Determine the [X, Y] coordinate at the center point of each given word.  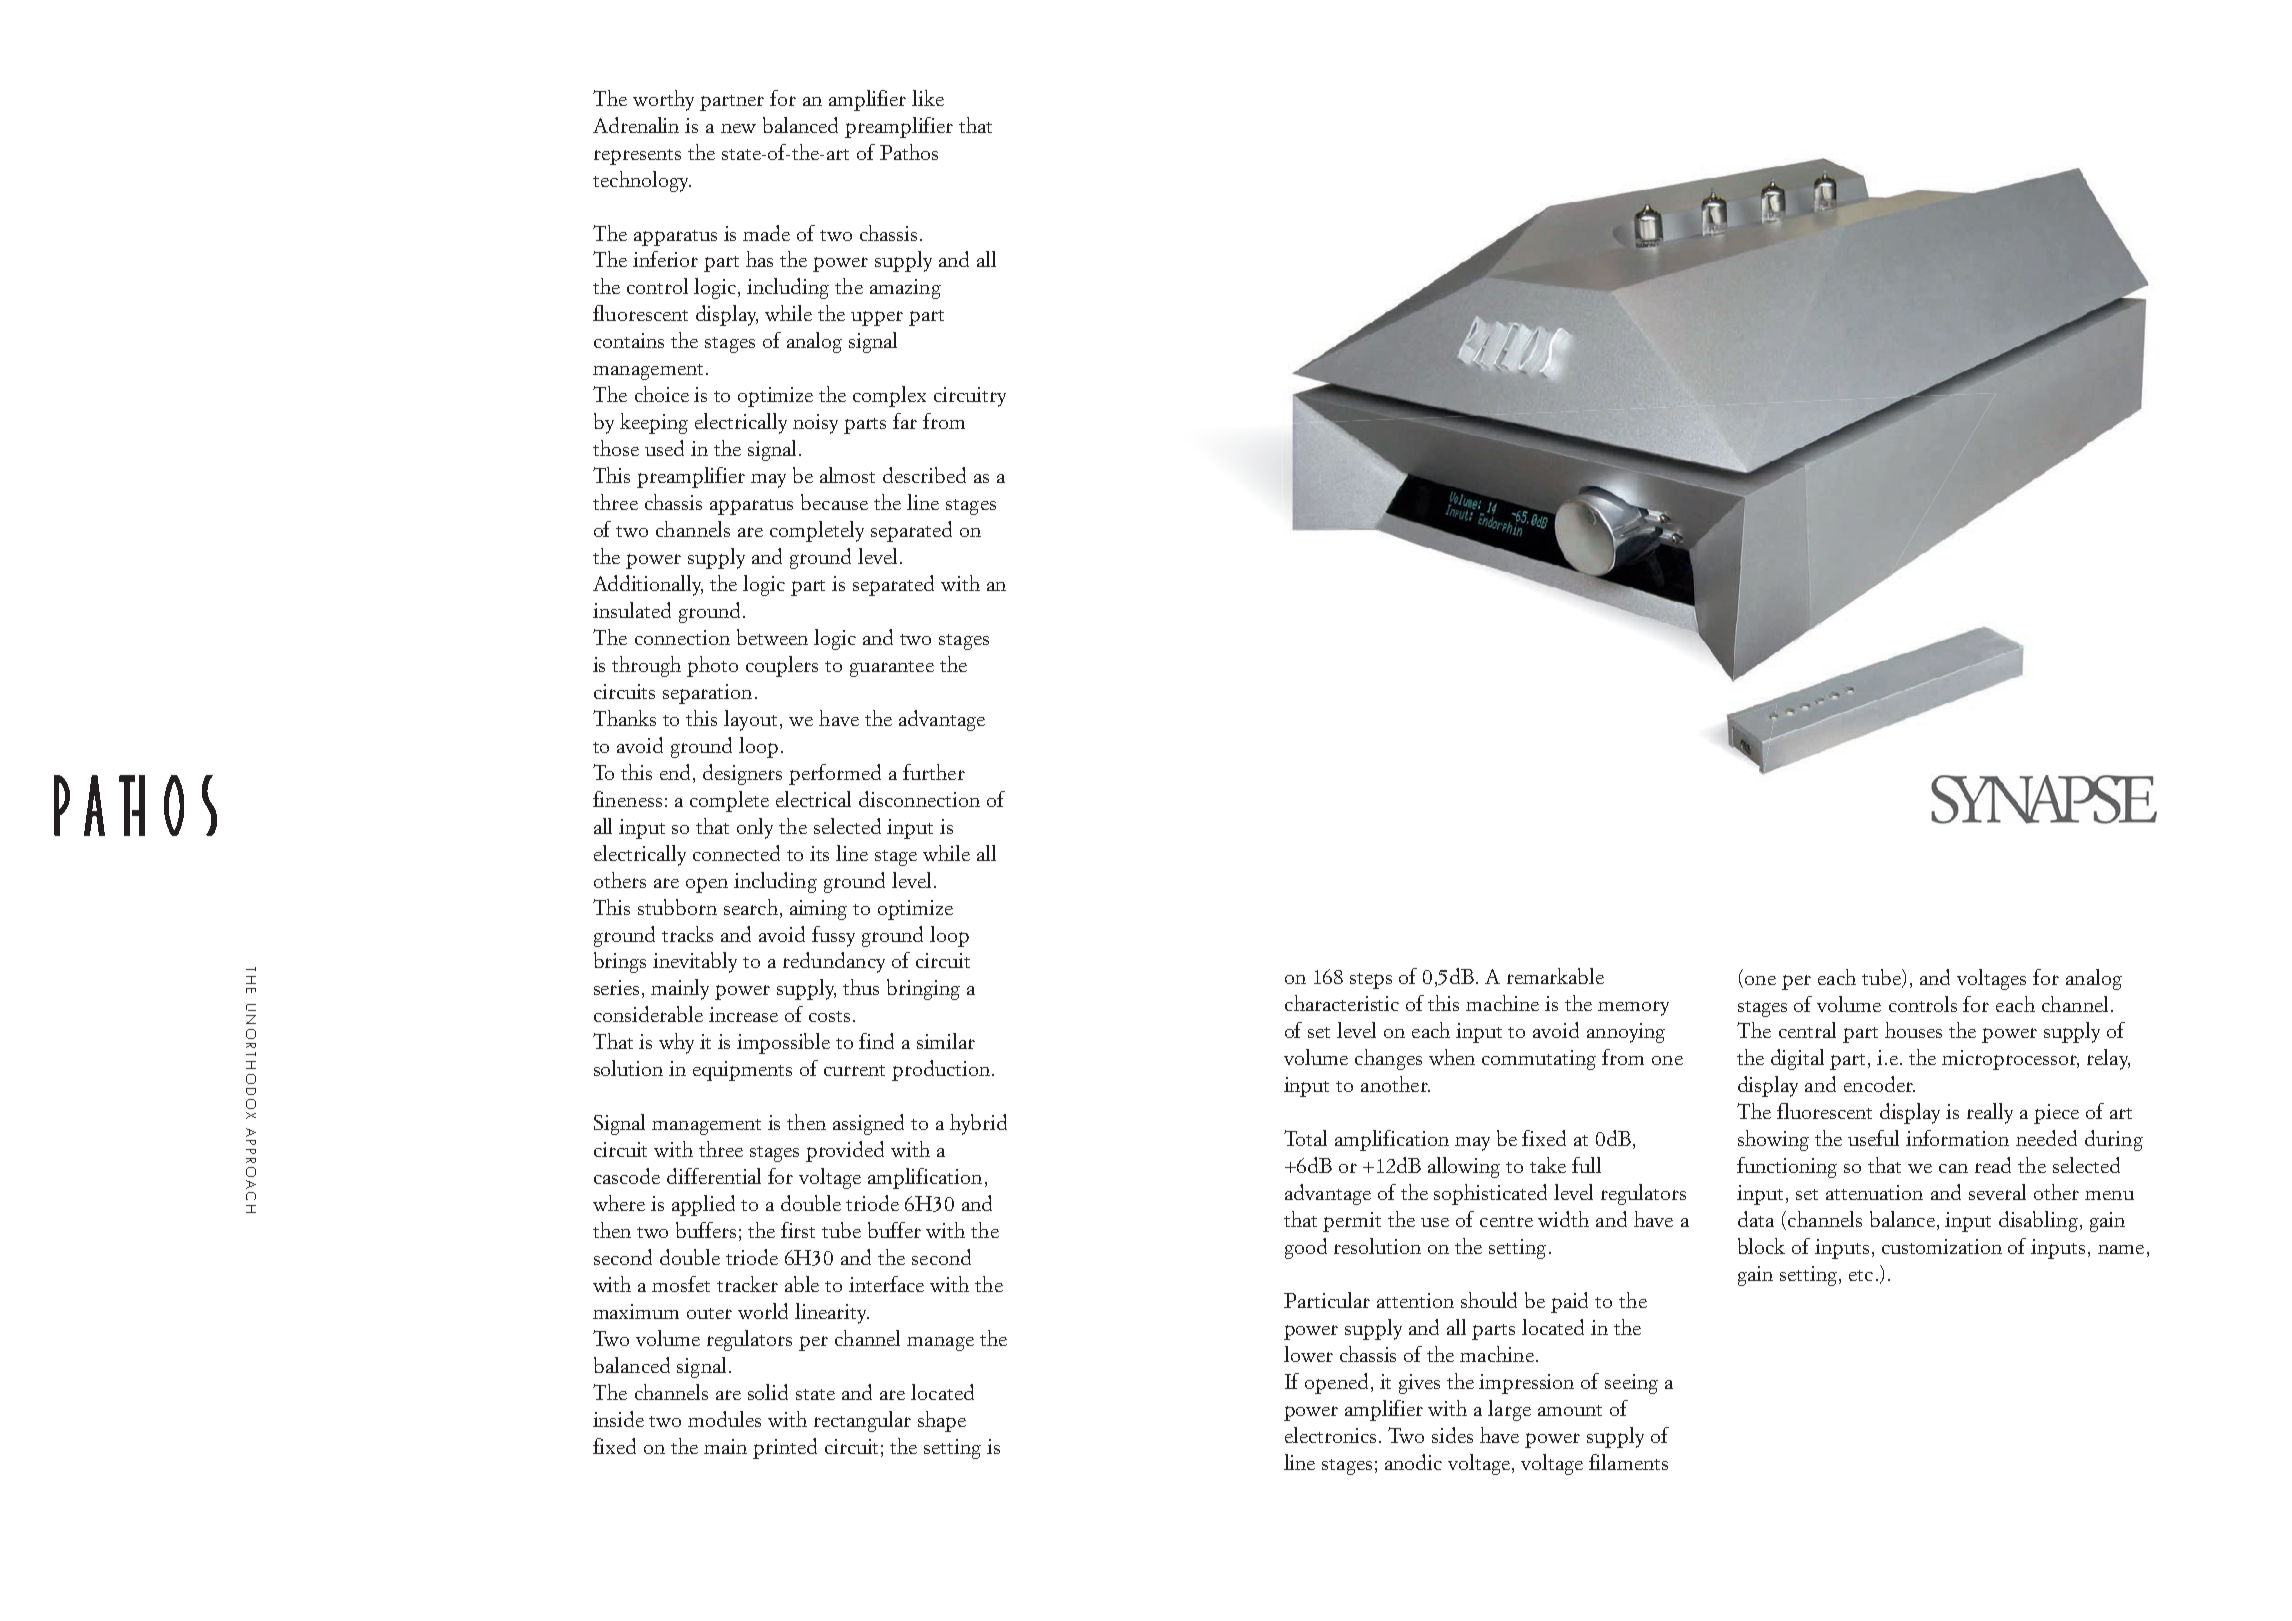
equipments [742, 1071]
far [905, 421]
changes [1388, 1059]
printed [785, 1448]
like [928, 98]
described [924, 475]
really [1990, 1113]
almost [847, 475]
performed [835, 774]
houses [1913, 1030]
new [738, 128]
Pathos [909, 152]
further [934, 772]
